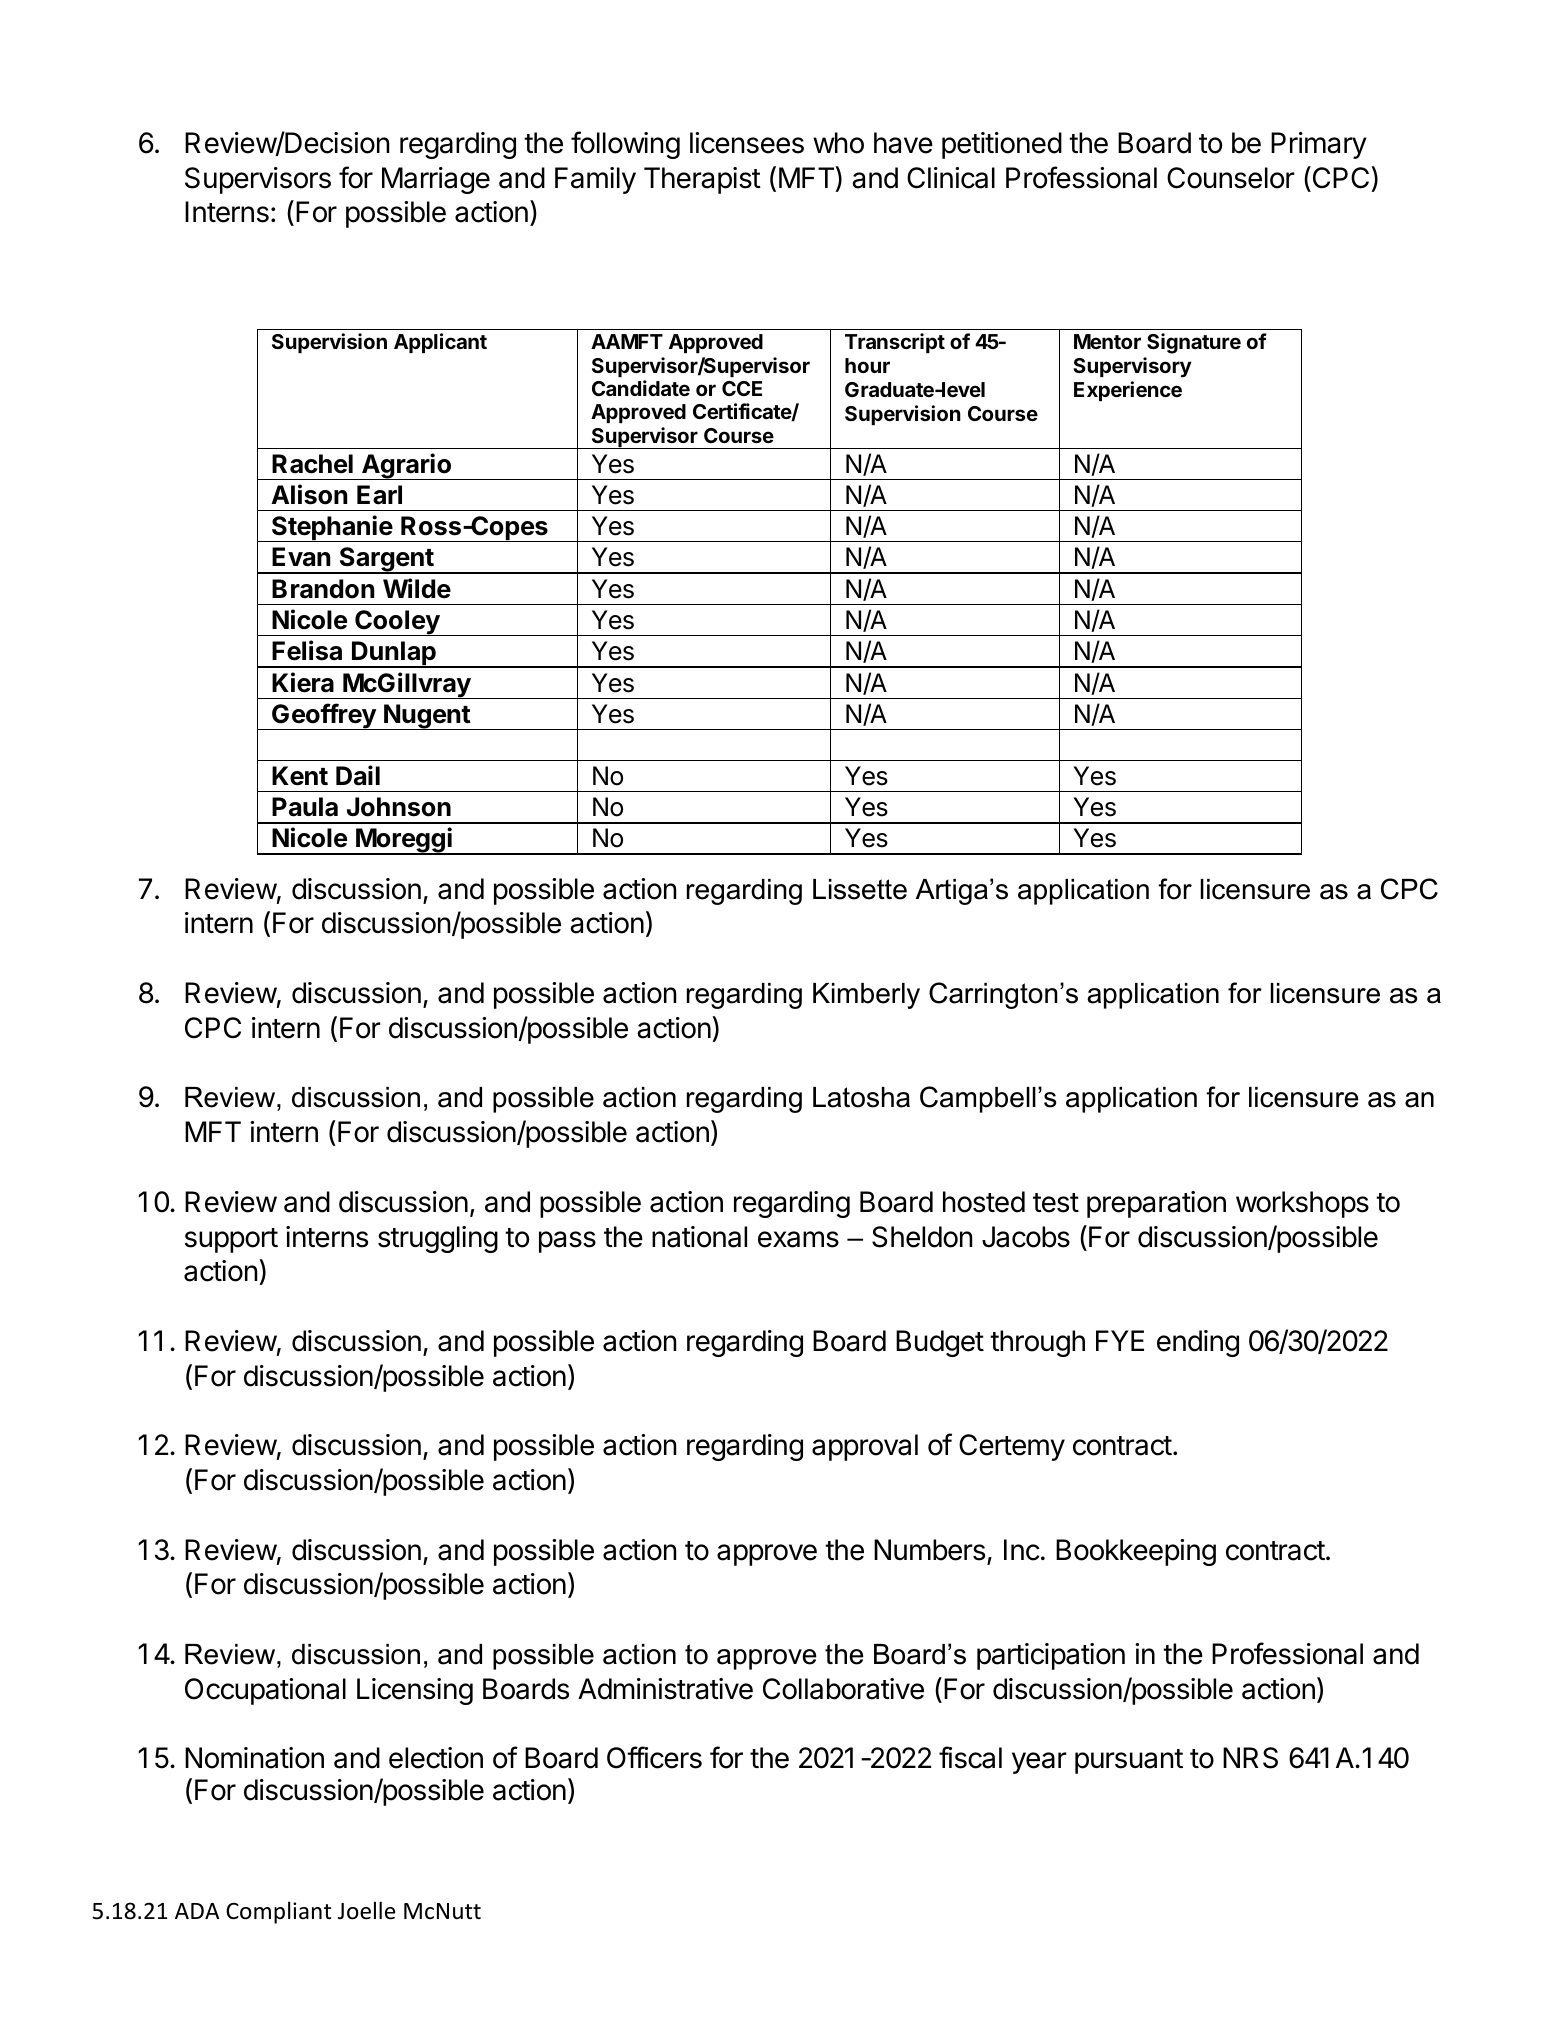 The width and height of the screenshot is (1559, 2018). What do you see at coordinates (305, 807) in the screenshot?
I see `Paula` at bounding box center [305, 807].
